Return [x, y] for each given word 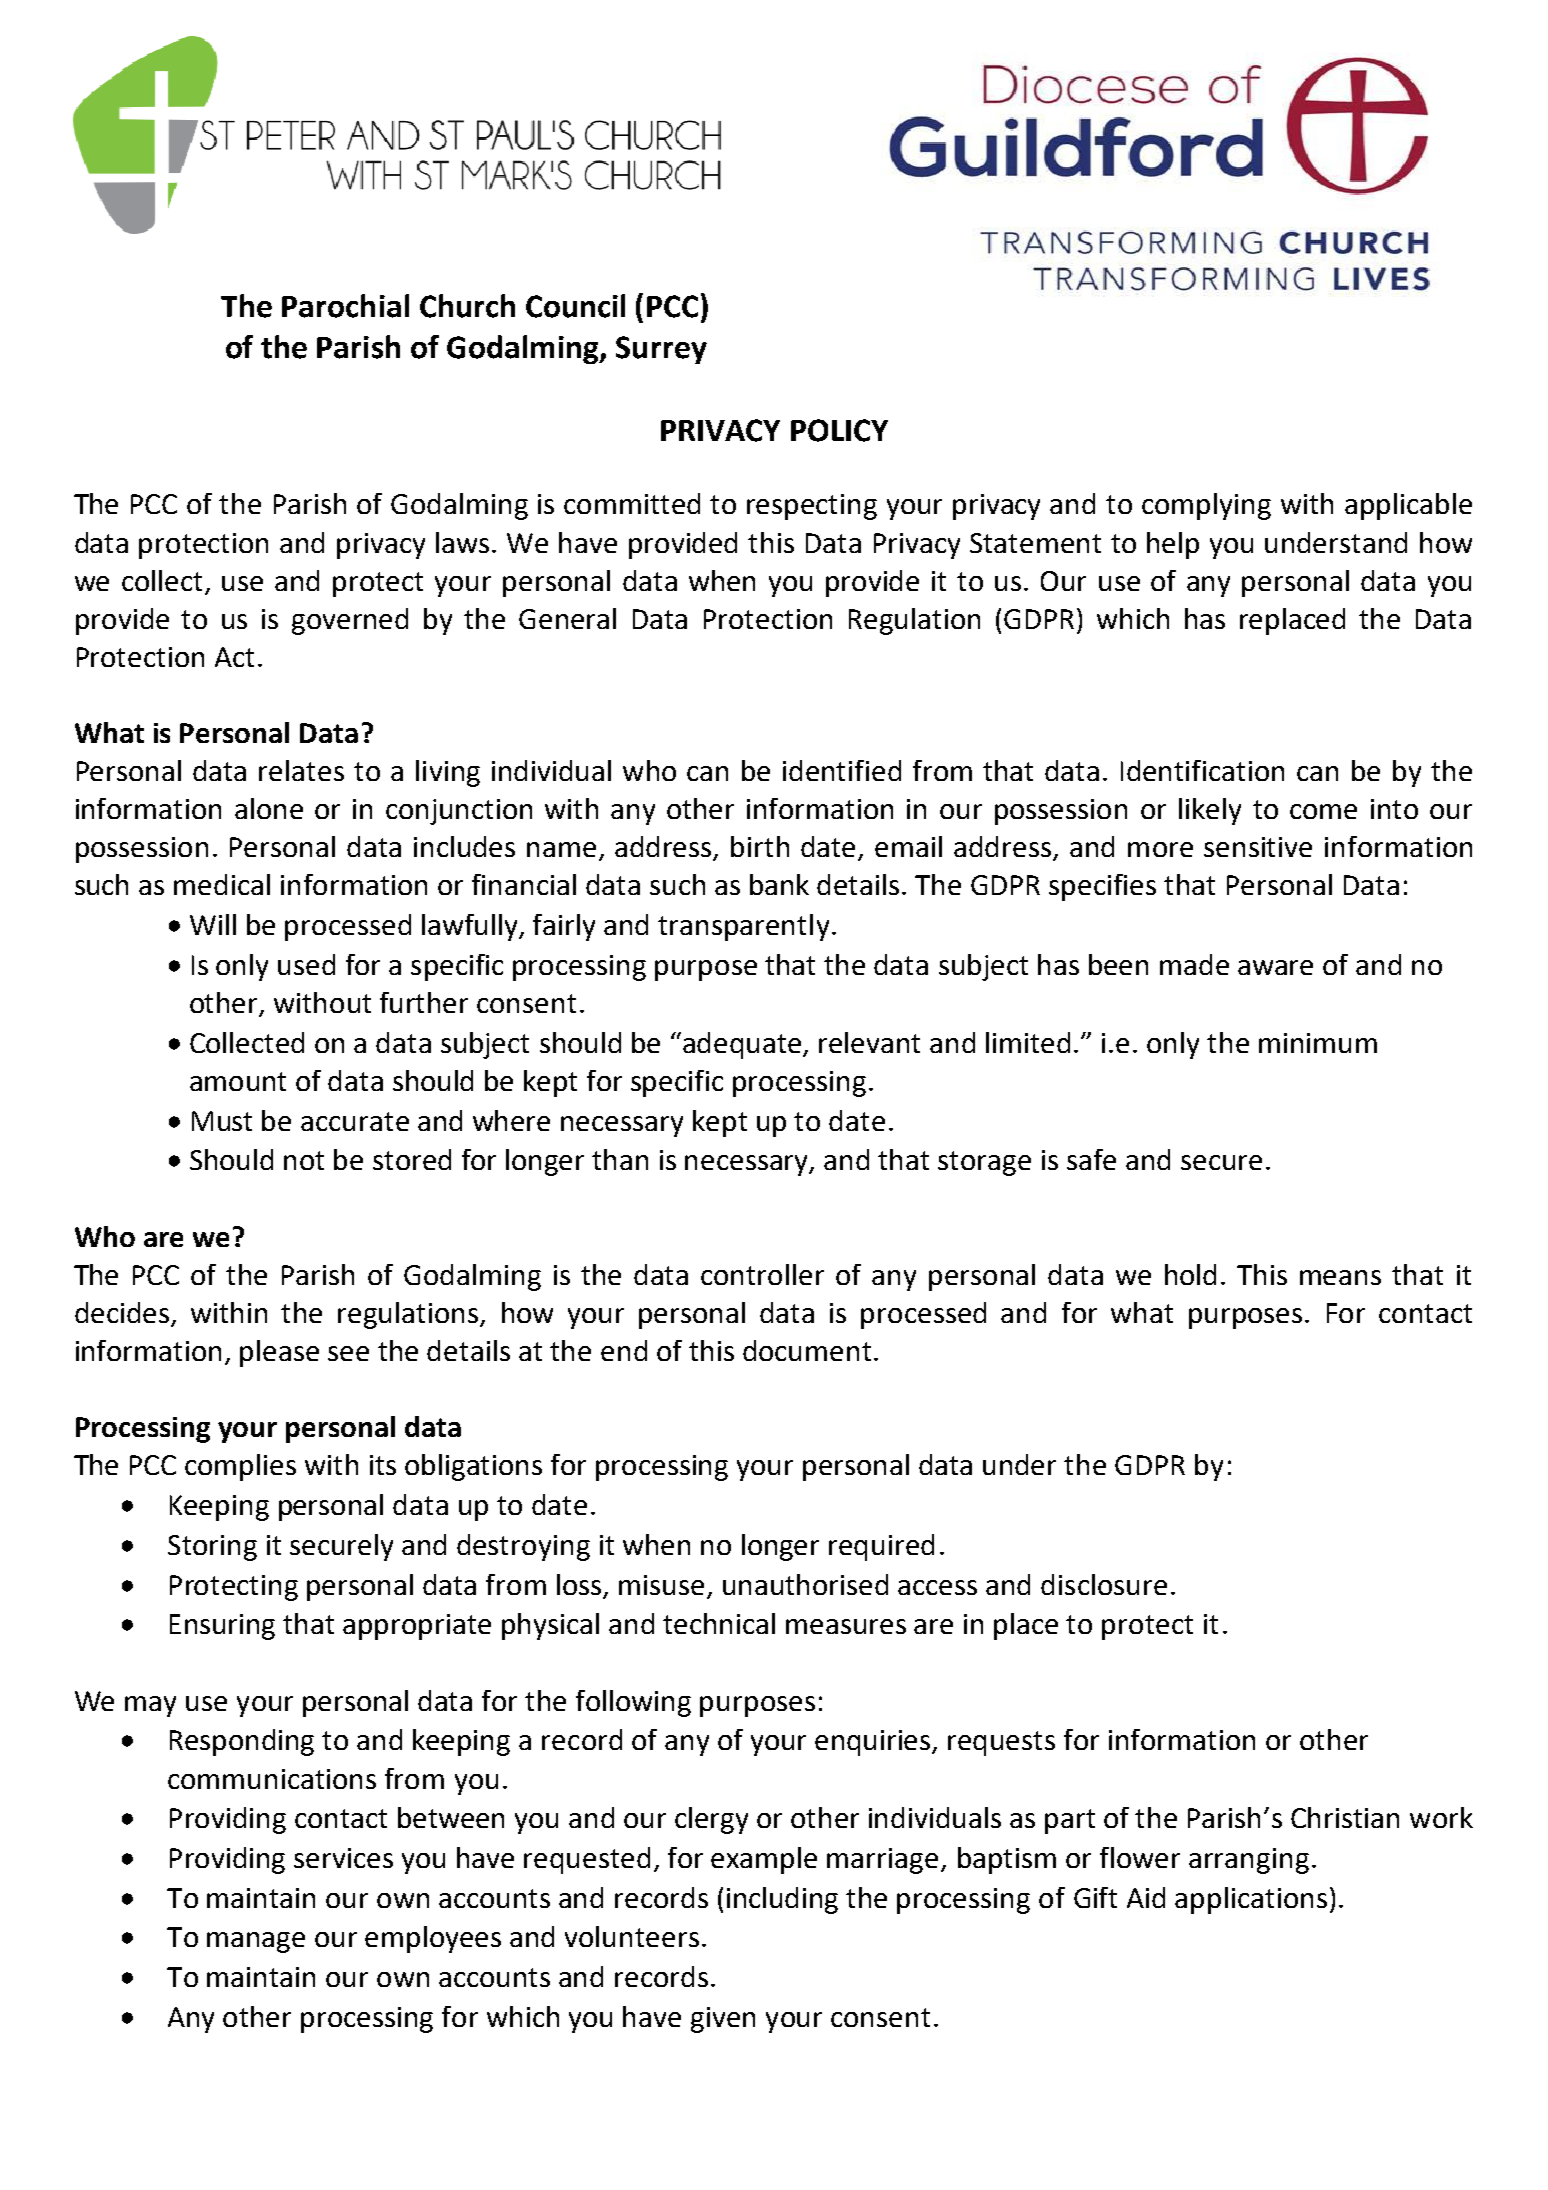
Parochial [345, 306]
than [620, 1159]
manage [256, 1942]
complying [1206, 506]
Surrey [661, 350]
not [304, 1160]
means [1340, 1277]
